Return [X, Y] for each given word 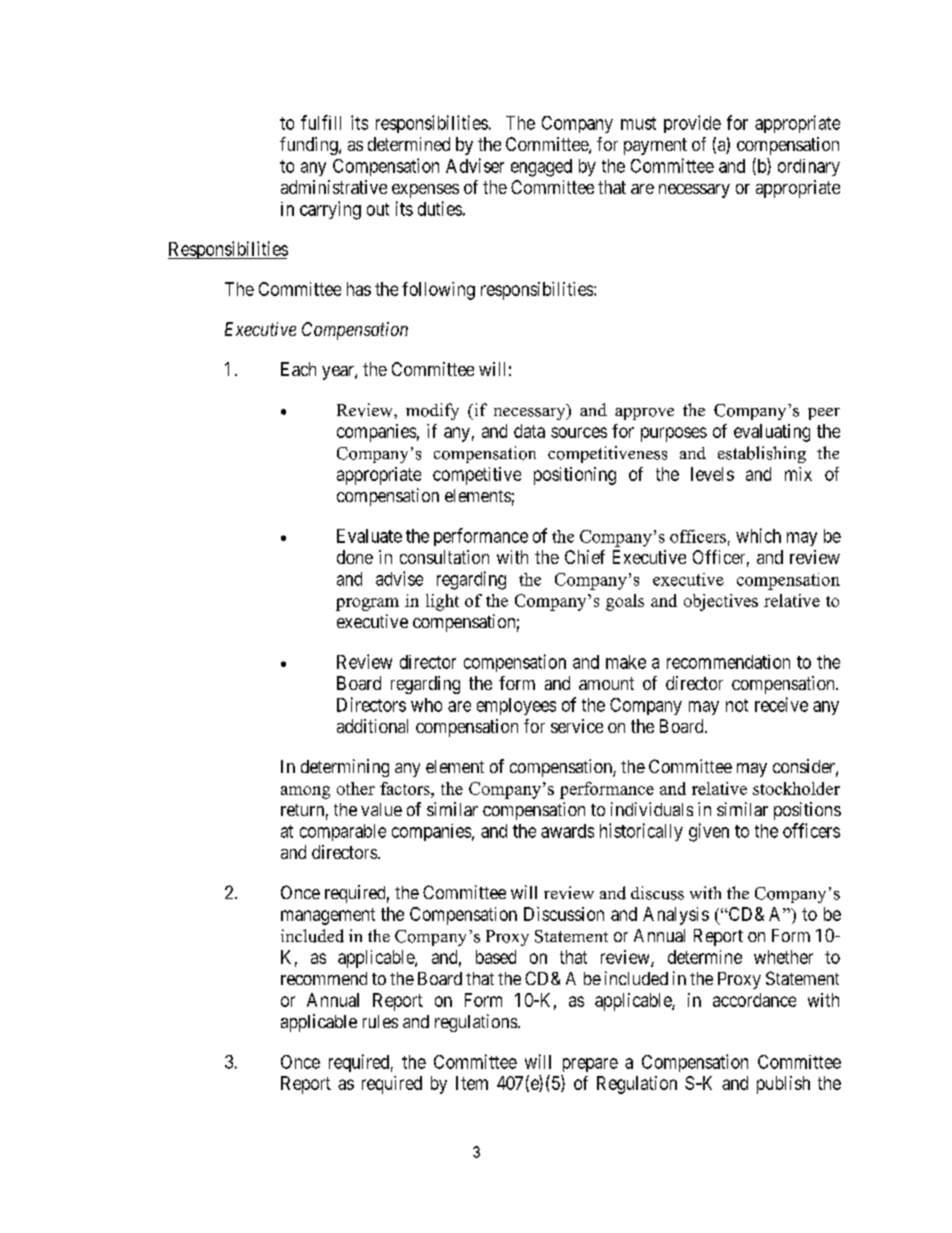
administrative [334, 187]
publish [783, 1085]
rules [380, 1021]
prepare [590, 1065]
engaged [541, 168]
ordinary [809, 167]
